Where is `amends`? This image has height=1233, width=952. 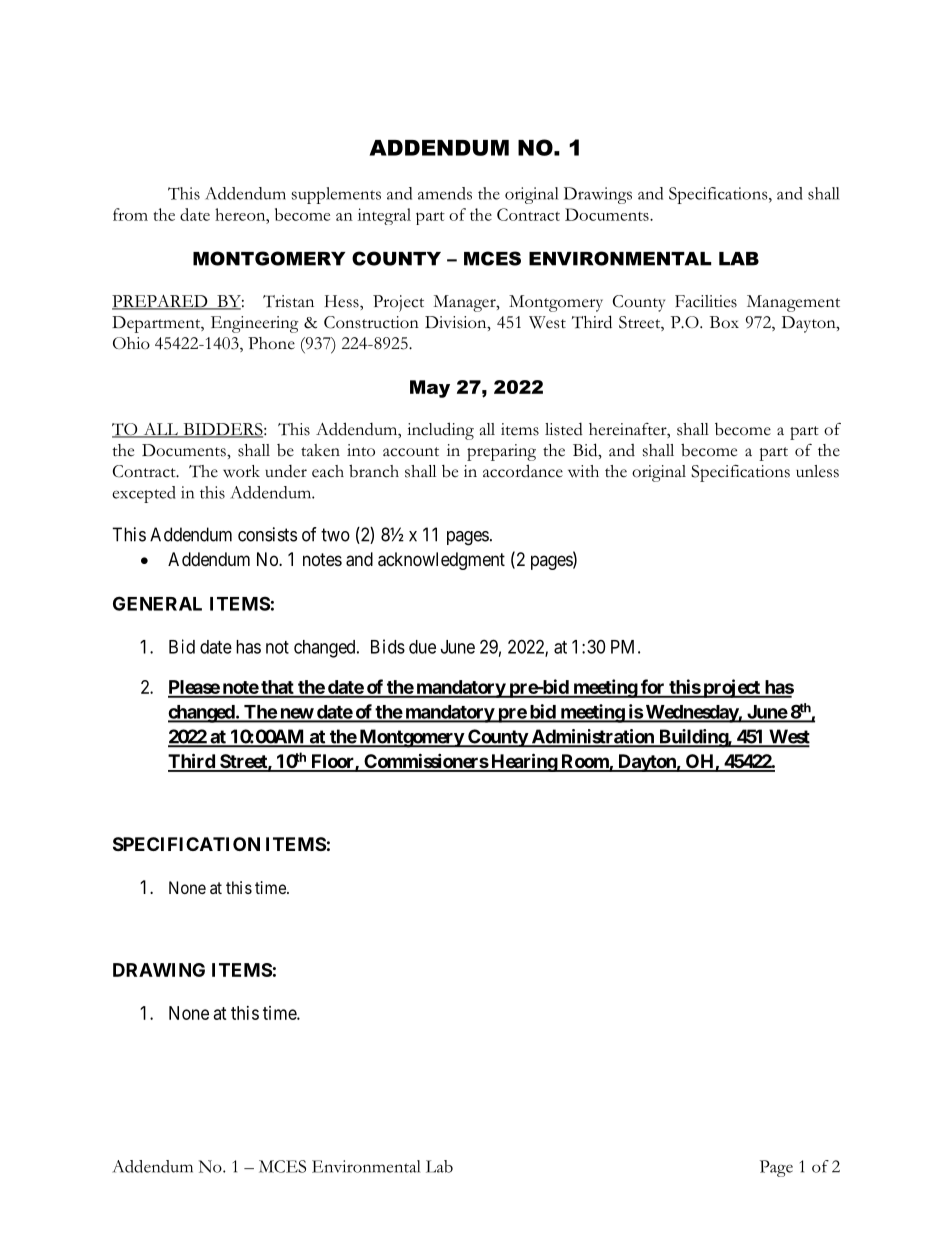 amends is located at coordinates (445, 193).
